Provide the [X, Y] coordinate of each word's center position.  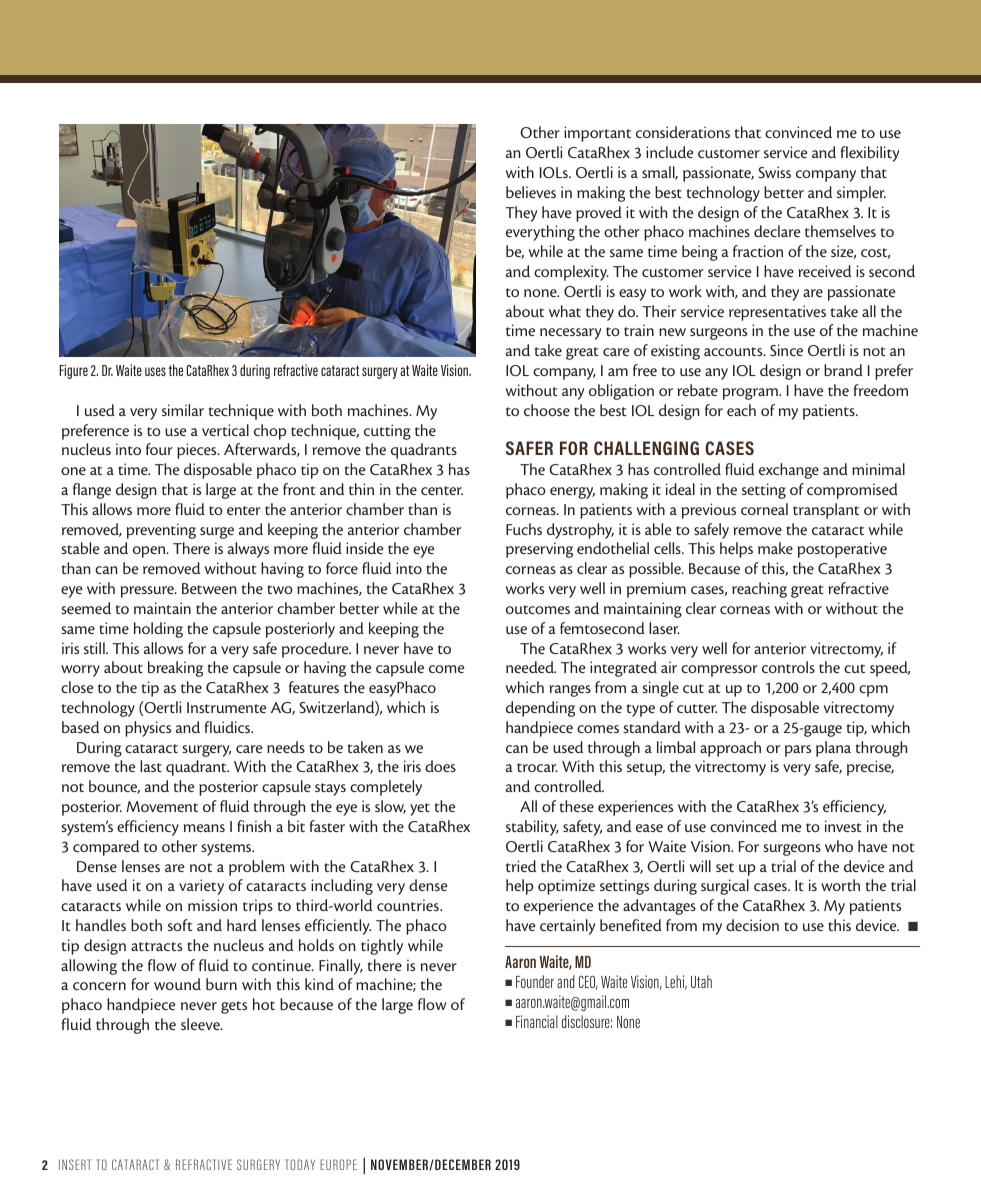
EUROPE [338, 1164]
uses [155, 371]
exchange [789, 471]
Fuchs [524, 529]
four [159, 449]
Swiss [774, 172]
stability [532, 828]
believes [531, 192]
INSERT [75, 1164]
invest [843, 826]
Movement [162, 806]
